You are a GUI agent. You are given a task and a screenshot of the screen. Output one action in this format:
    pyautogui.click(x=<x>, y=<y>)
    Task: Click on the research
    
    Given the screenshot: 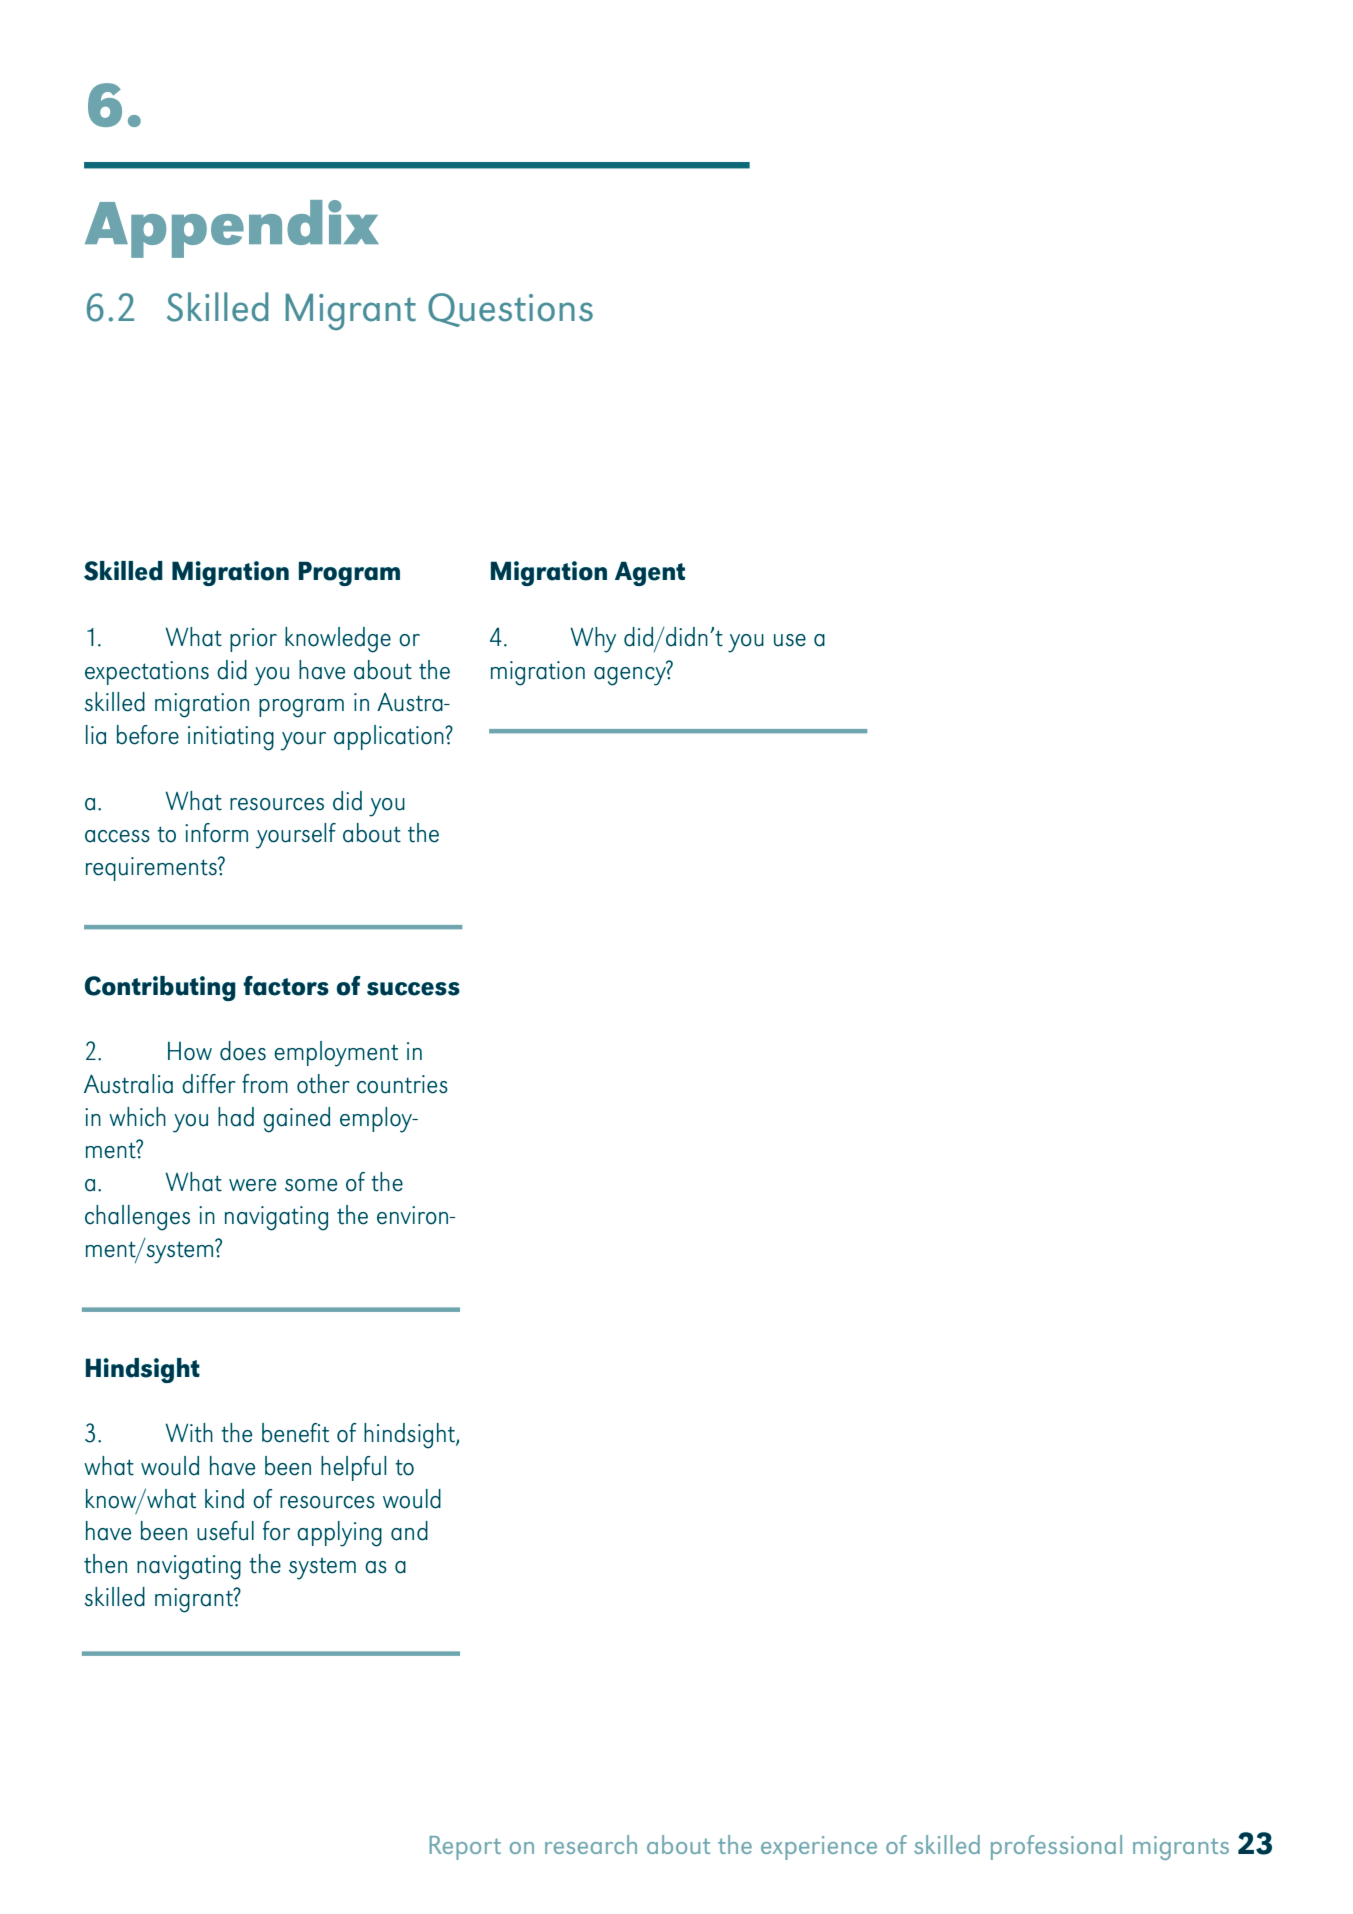 What is the action you would take?
    pyautogui.click(x=591, y=1844)
